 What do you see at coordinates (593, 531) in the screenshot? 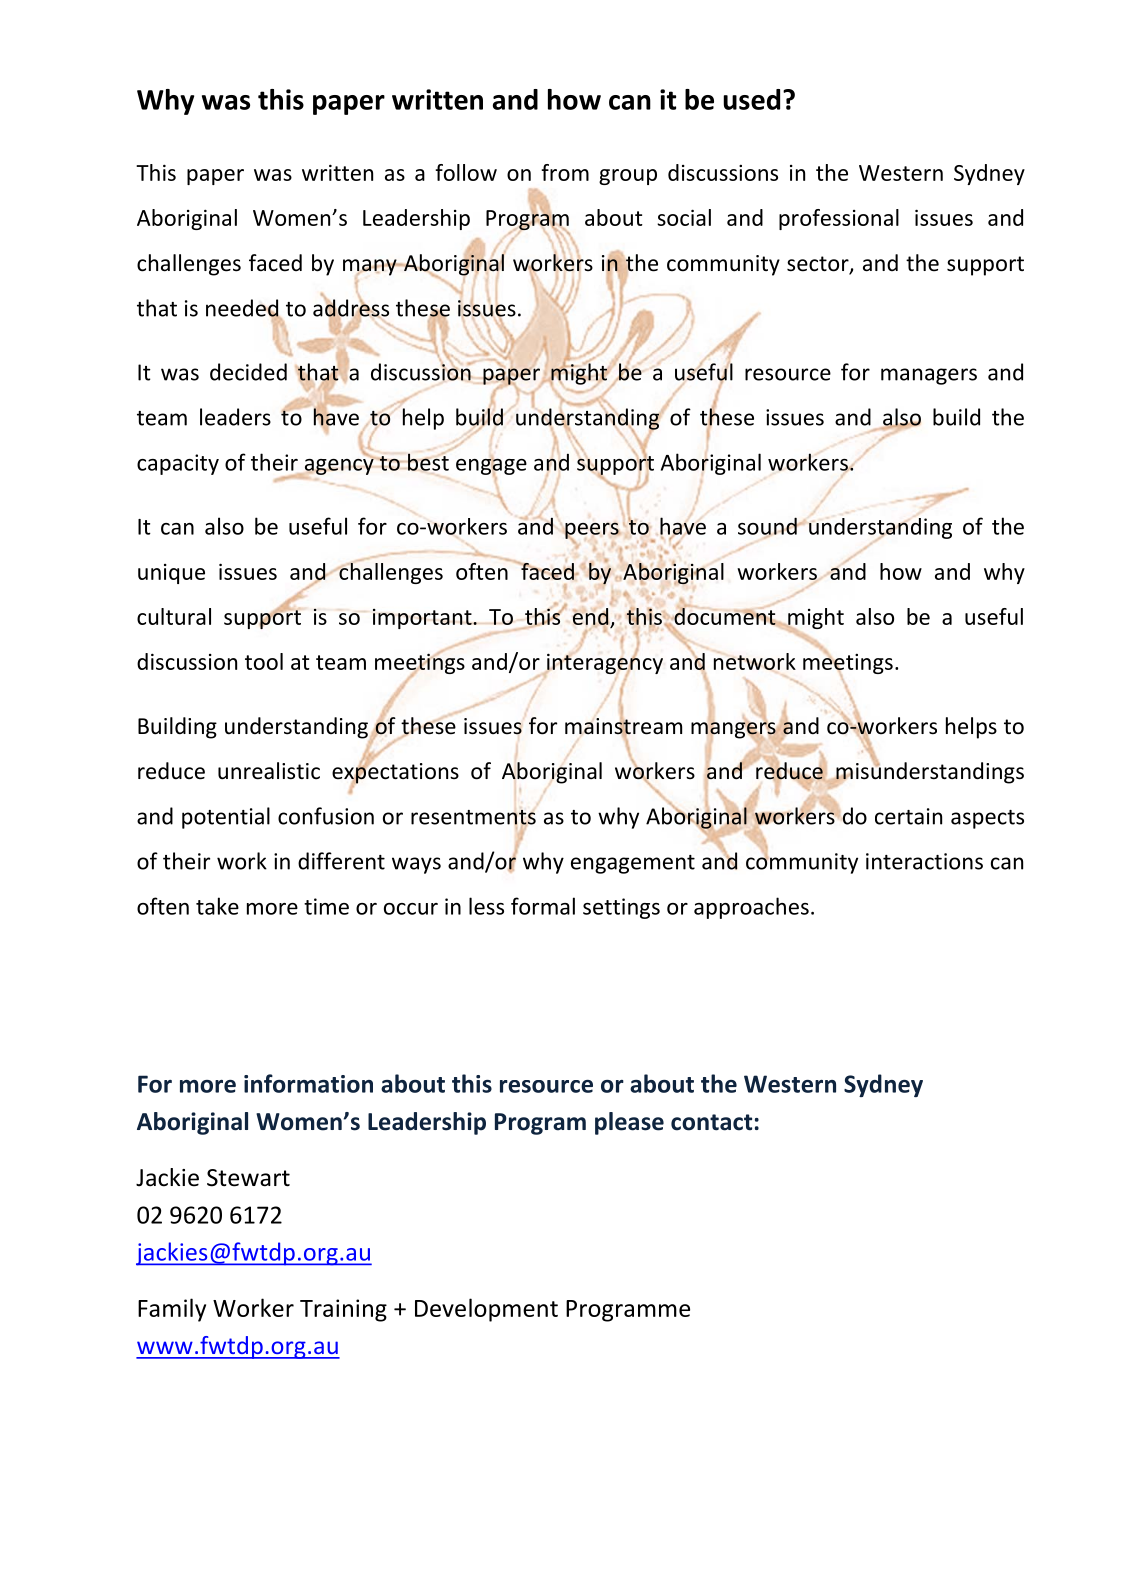
I see `peers` at bounding box center [593, 531].
